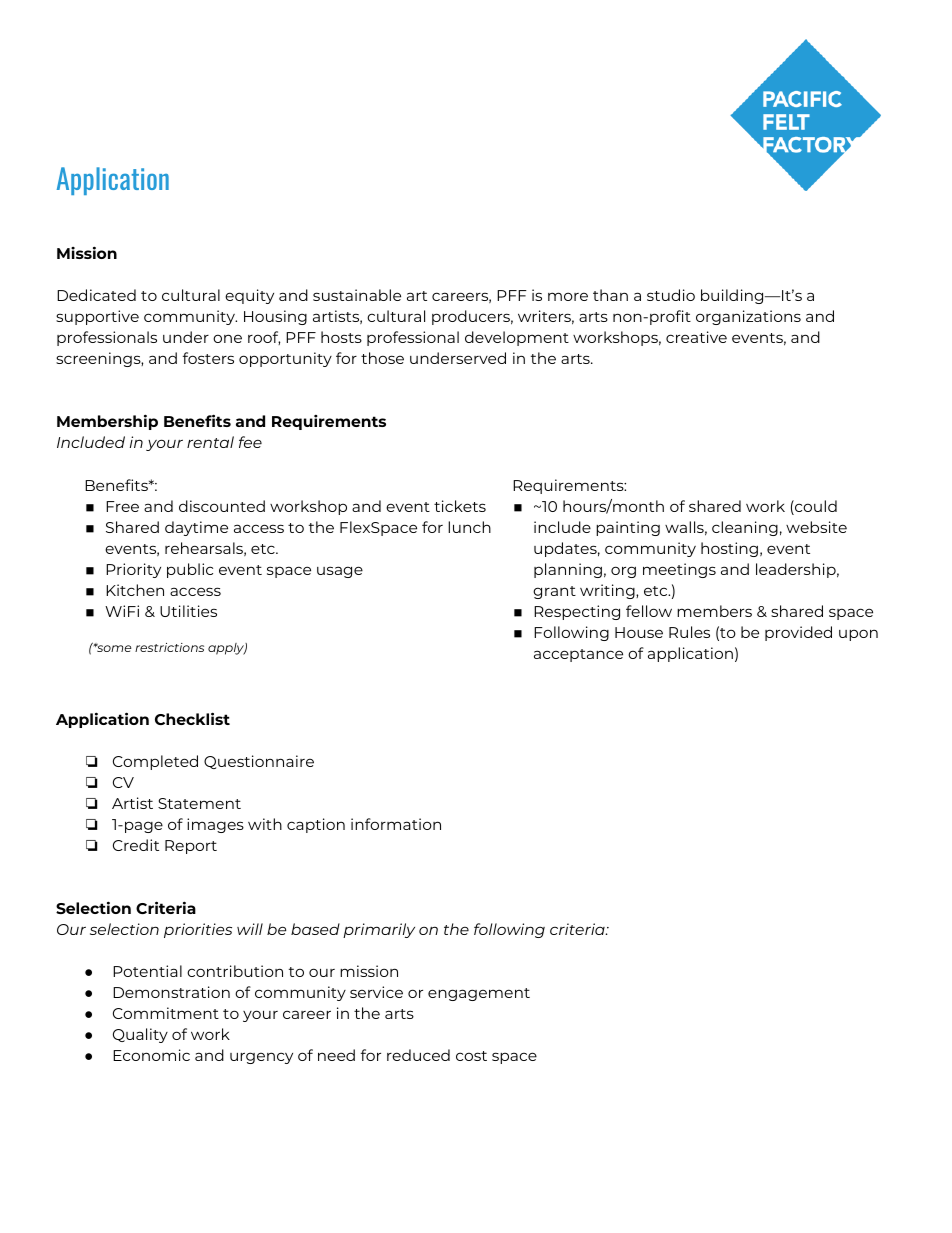 This screenshot has height=1233, width=952. I want to click on engagement, so click(479, 994).
